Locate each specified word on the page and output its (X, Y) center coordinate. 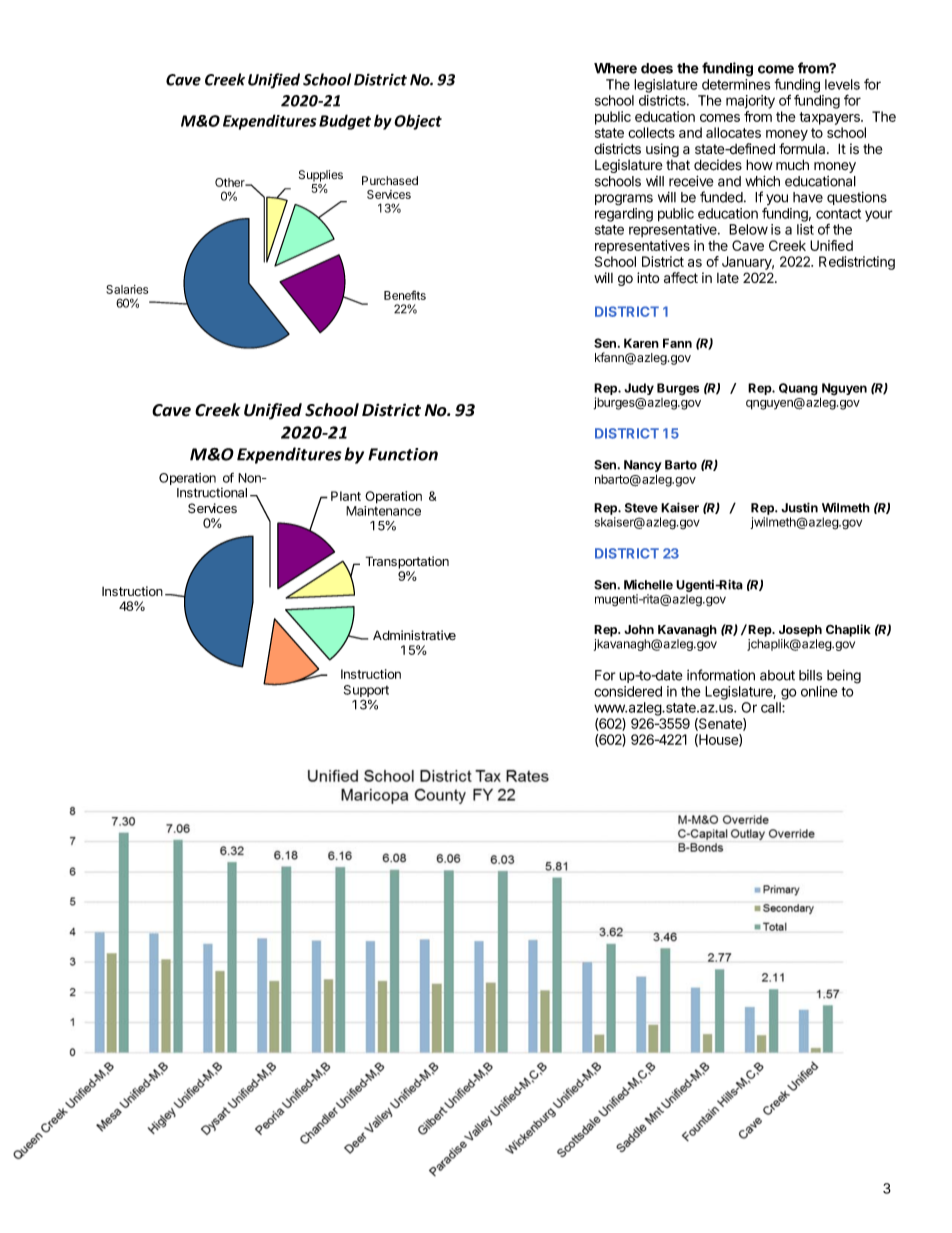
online (819, 691)
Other (231, 182)
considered (628, 691)
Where (615, 68)
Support (366, 692)
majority (750, 102)
